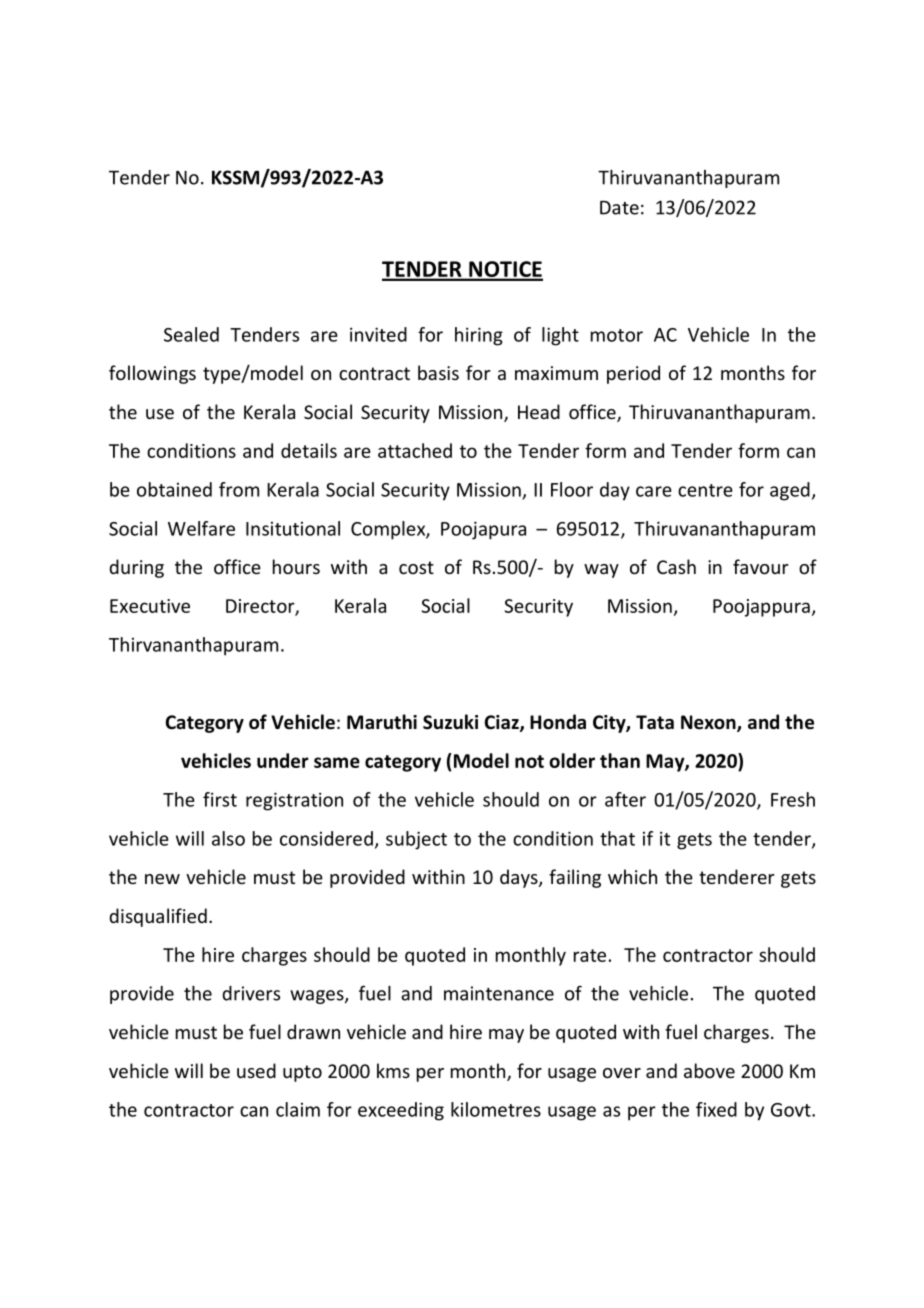 This screenshot has width=924, height=1308. Describe the element at coordinates (709, 723) in the screenshot. I see `Nexon` at that location.
